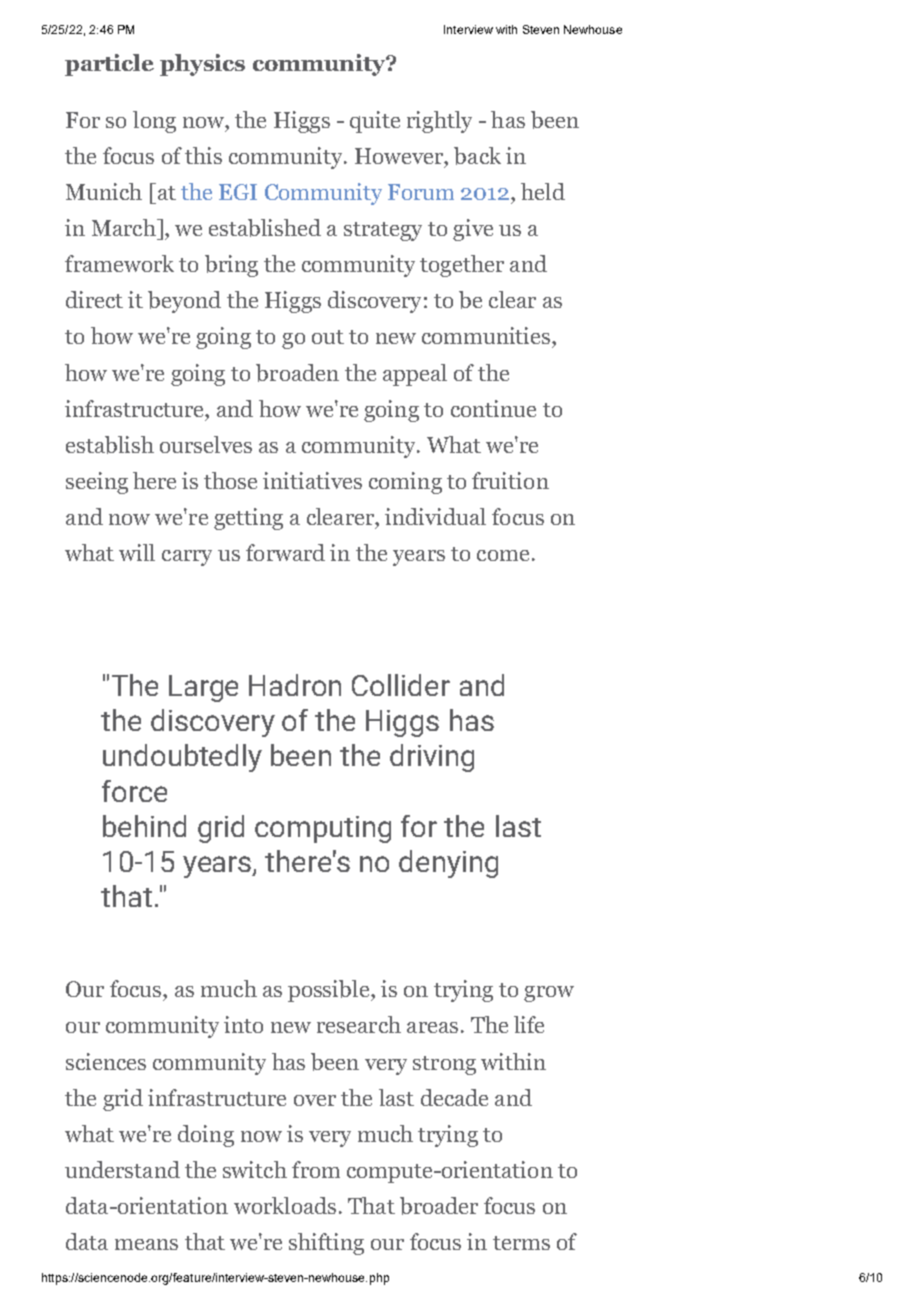 Image resolution: width=924 pixels, height=1308 pixels. Describe the element at coordinates (521, 1243) in the screenshot. I see `terms` at that location.
